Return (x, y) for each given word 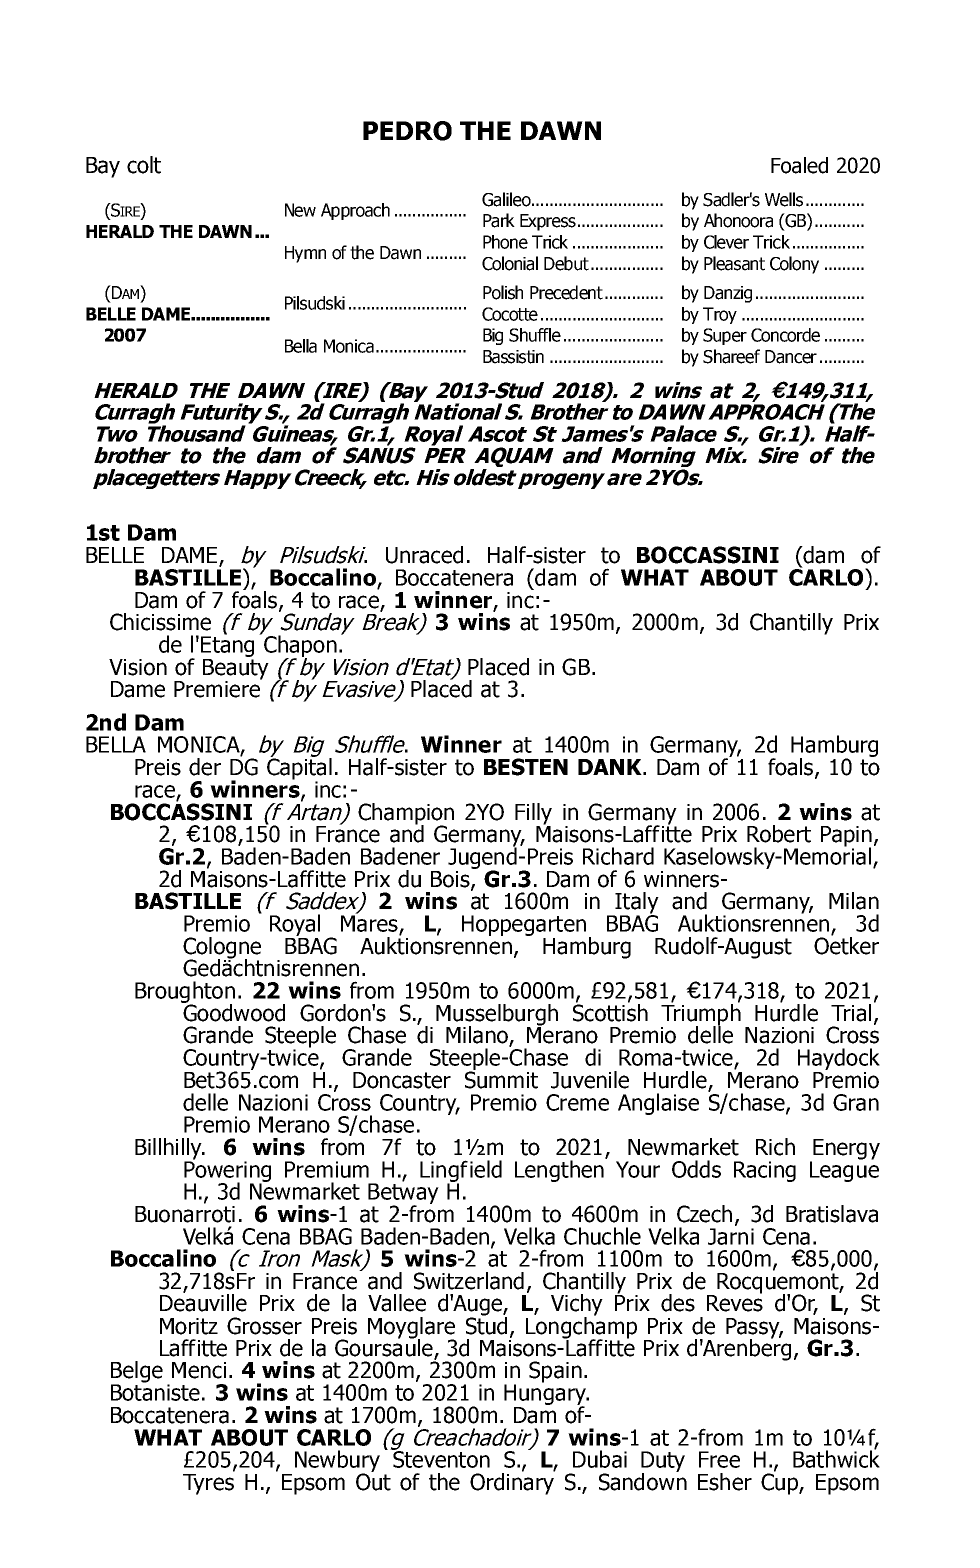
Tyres (209, 1483)
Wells (784, 199)
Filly (533, 815)
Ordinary (512, 1483)
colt (144, 165)
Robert (779, 834)
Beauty (236, 669)
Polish (503, 292)
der (205, 767)
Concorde (785, 335)
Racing (765, 1171)
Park (499, 220)
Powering (227, 1171)
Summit (501, 1079)
